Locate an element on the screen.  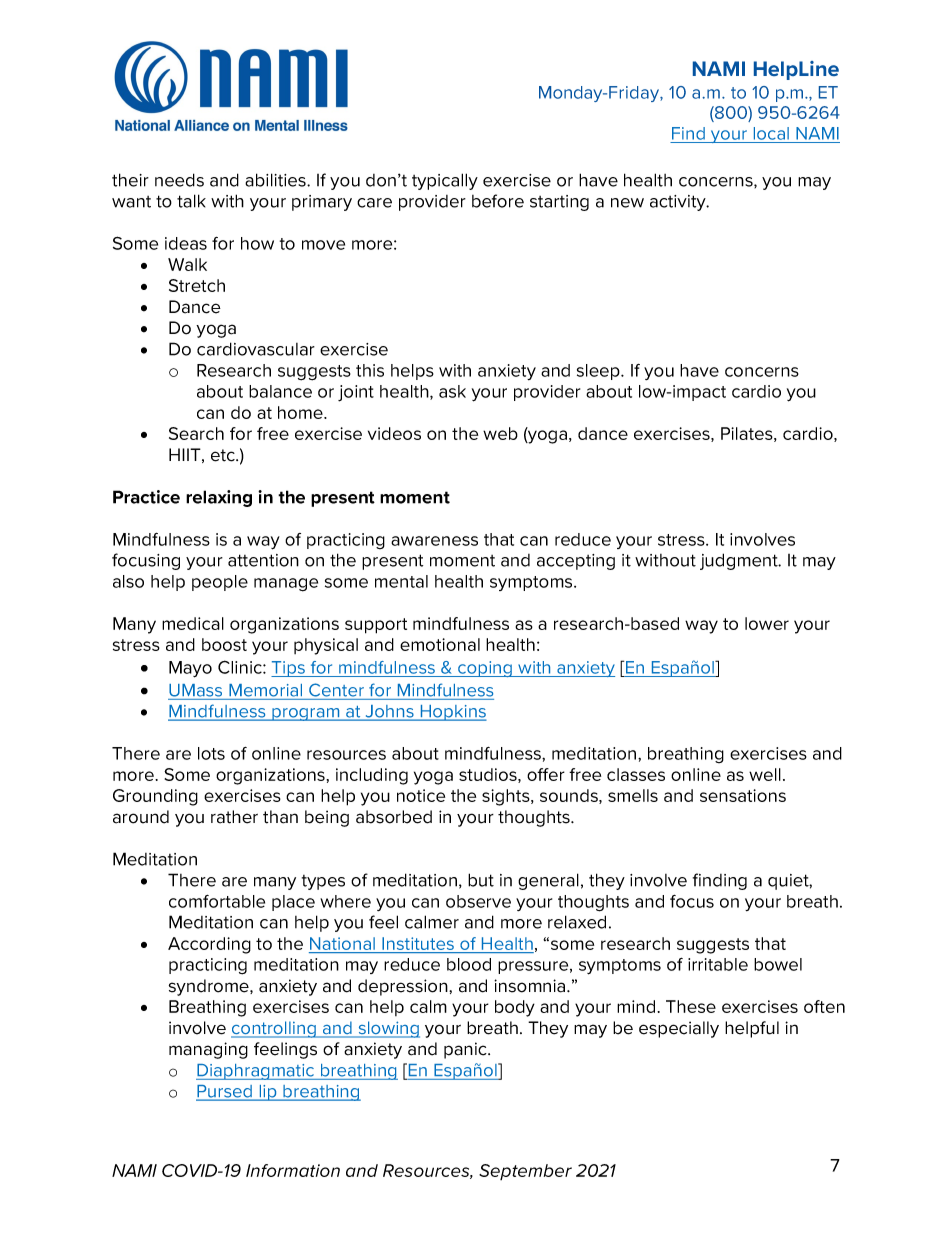
Pursed is located at coordinates (225, 1092).
